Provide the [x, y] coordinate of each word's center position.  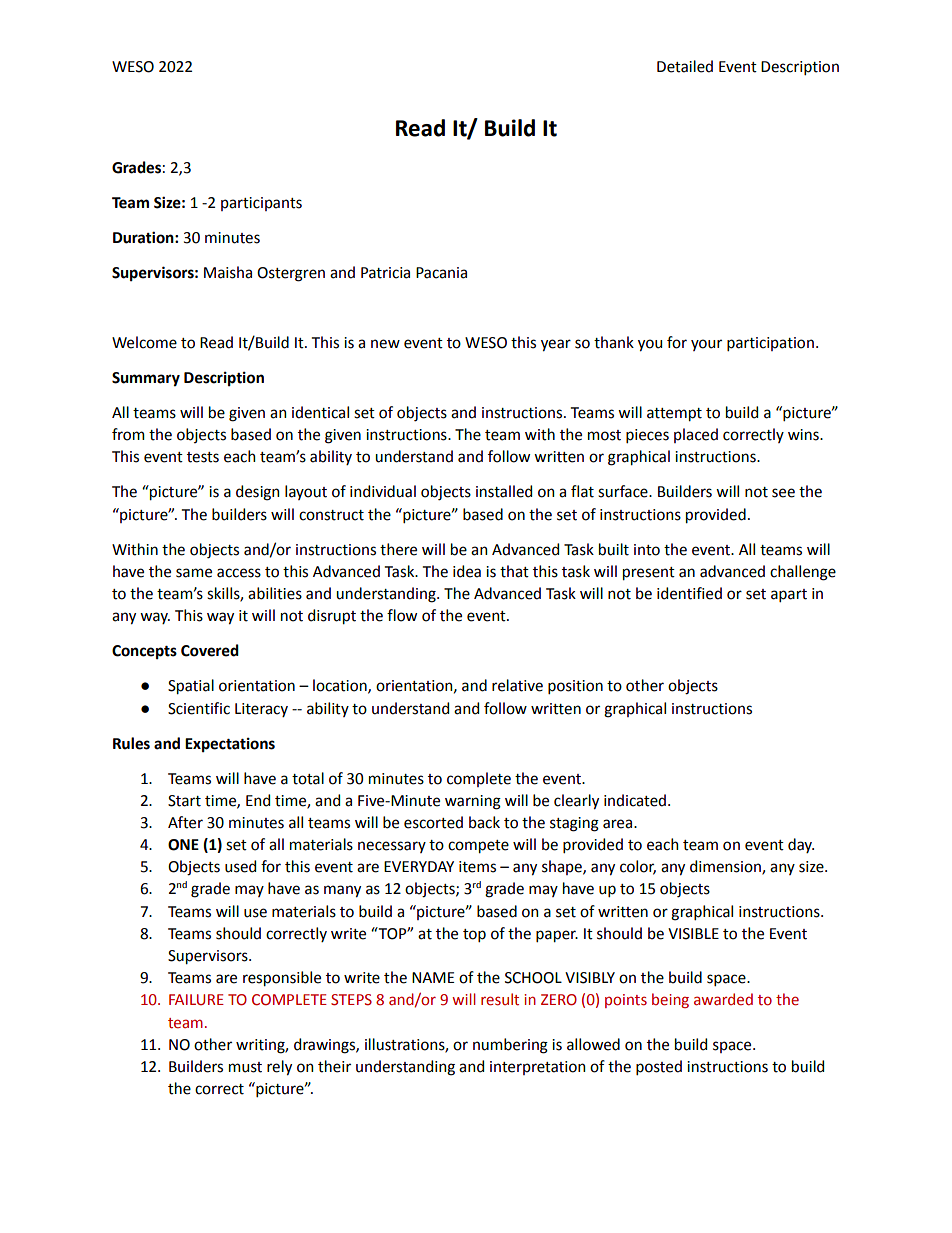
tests [203, 457]
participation [770, 344]
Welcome [144, 342]
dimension [726, 867]
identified [689, 593]
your [706, 345]
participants [261, 204]
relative [517, 685]
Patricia [385, 273]
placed [696, 435]
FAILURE [196, 1000]
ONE [183, 845]
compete [478, 847]
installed [504, 491]
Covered [210, 650]
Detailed [685, 66]
